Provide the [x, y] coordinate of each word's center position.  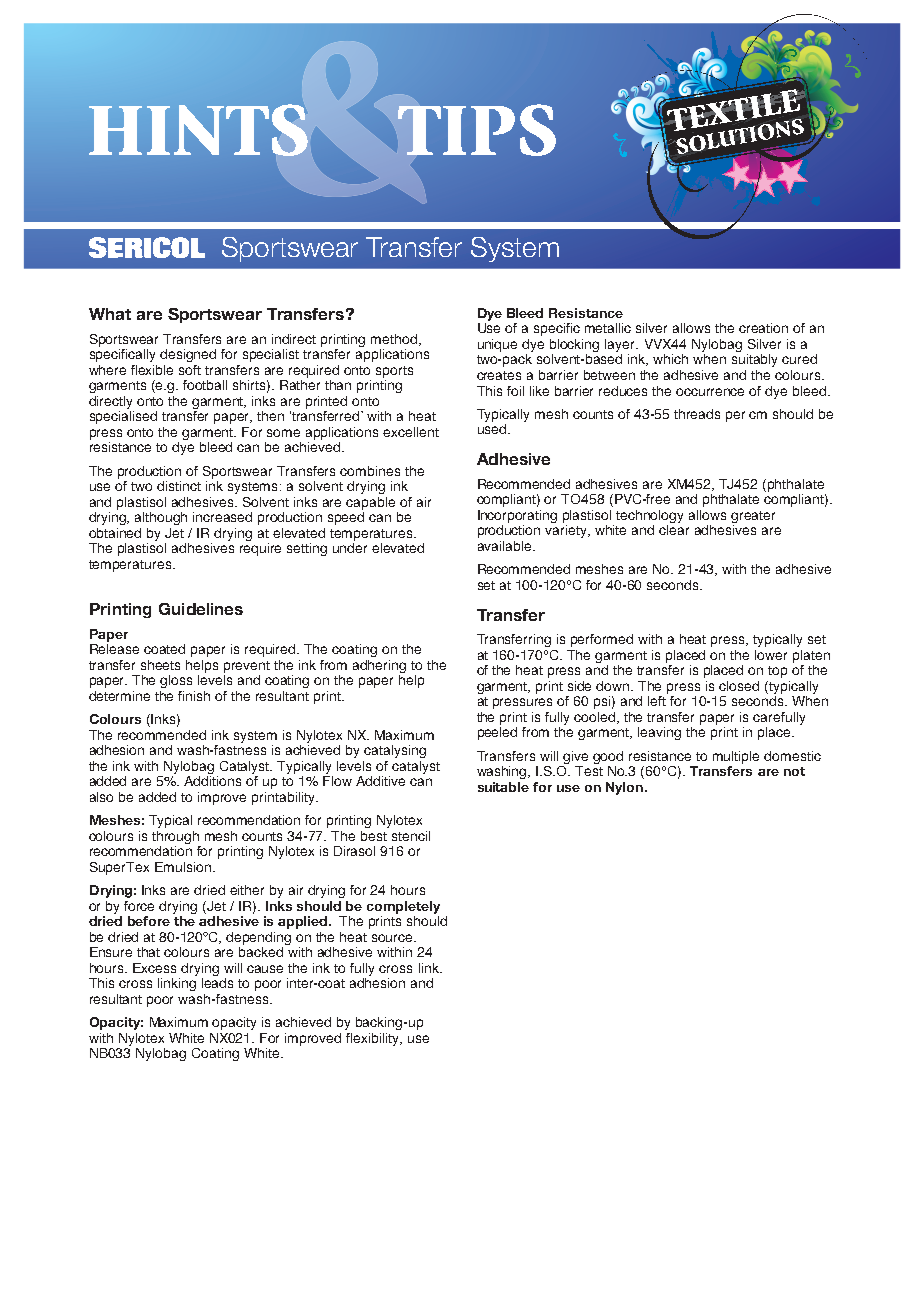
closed [739, 686]
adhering [379, 666]
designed [188, 355]
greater [753, 517]
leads [217, 983]
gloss [176, 681]
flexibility [374, 1039]
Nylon [624, 788]
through [175, 837]
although [161, 518]
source [393, 938]
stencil [411, 836]
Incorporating [517, 516]
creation [763, 328]
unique [497, 345]
